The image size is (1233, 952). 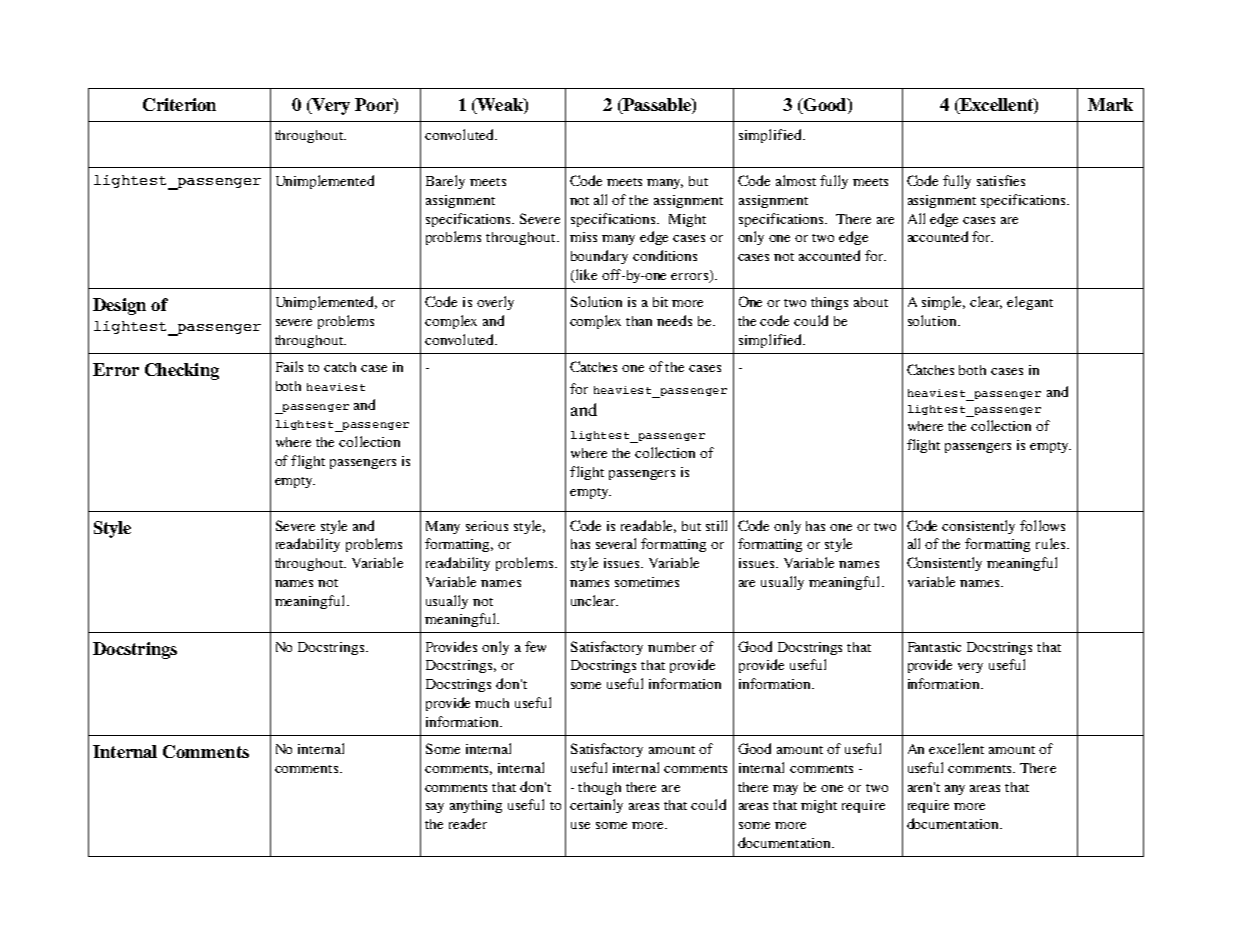 I want to click on certainly, so click(x=596, y=806).
